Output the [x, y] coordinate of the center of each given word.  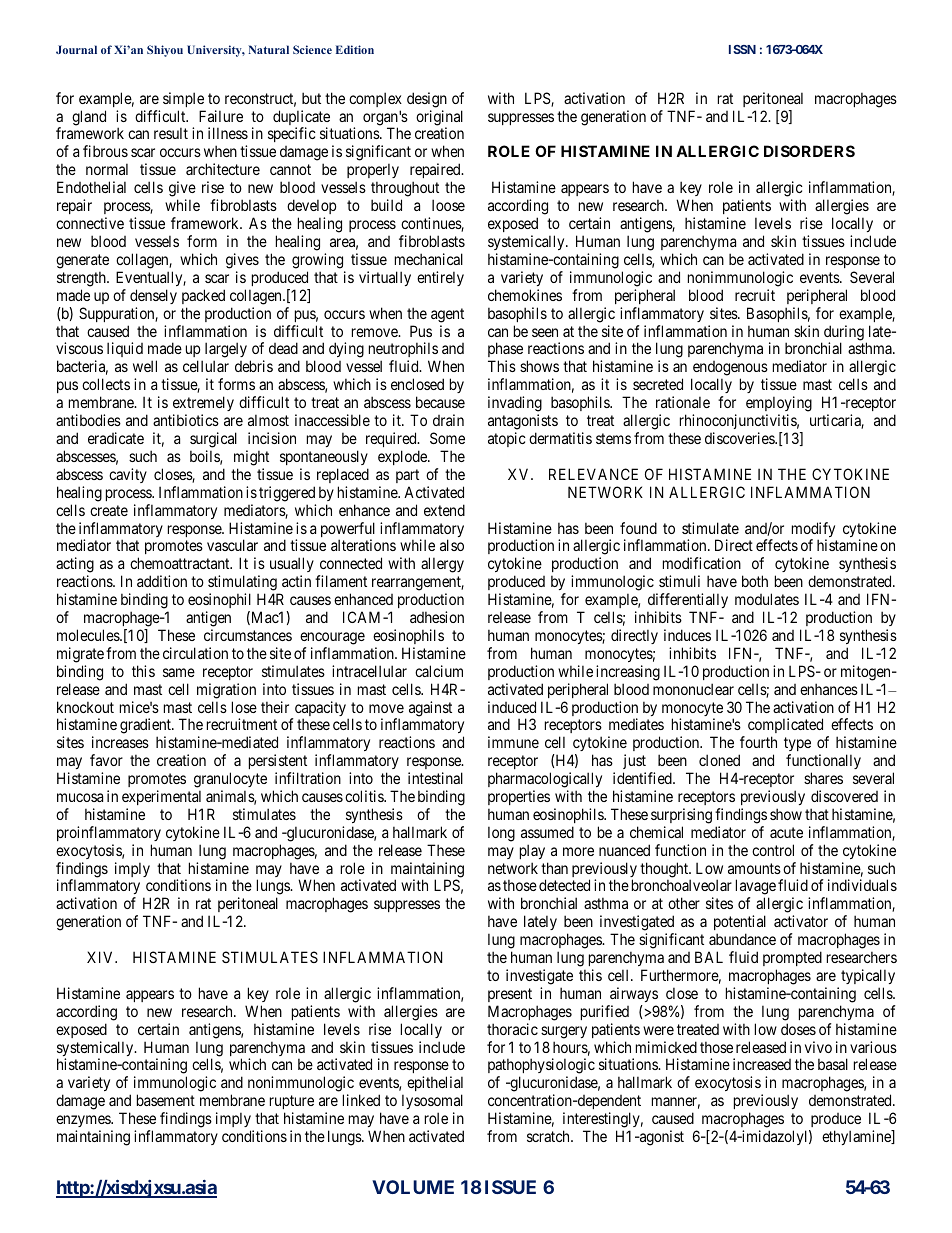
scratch [549, 1136]
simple [183, 99]
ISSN [742, 49]
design [427, 100]
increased [762, 1064]
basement [166, 1100]
